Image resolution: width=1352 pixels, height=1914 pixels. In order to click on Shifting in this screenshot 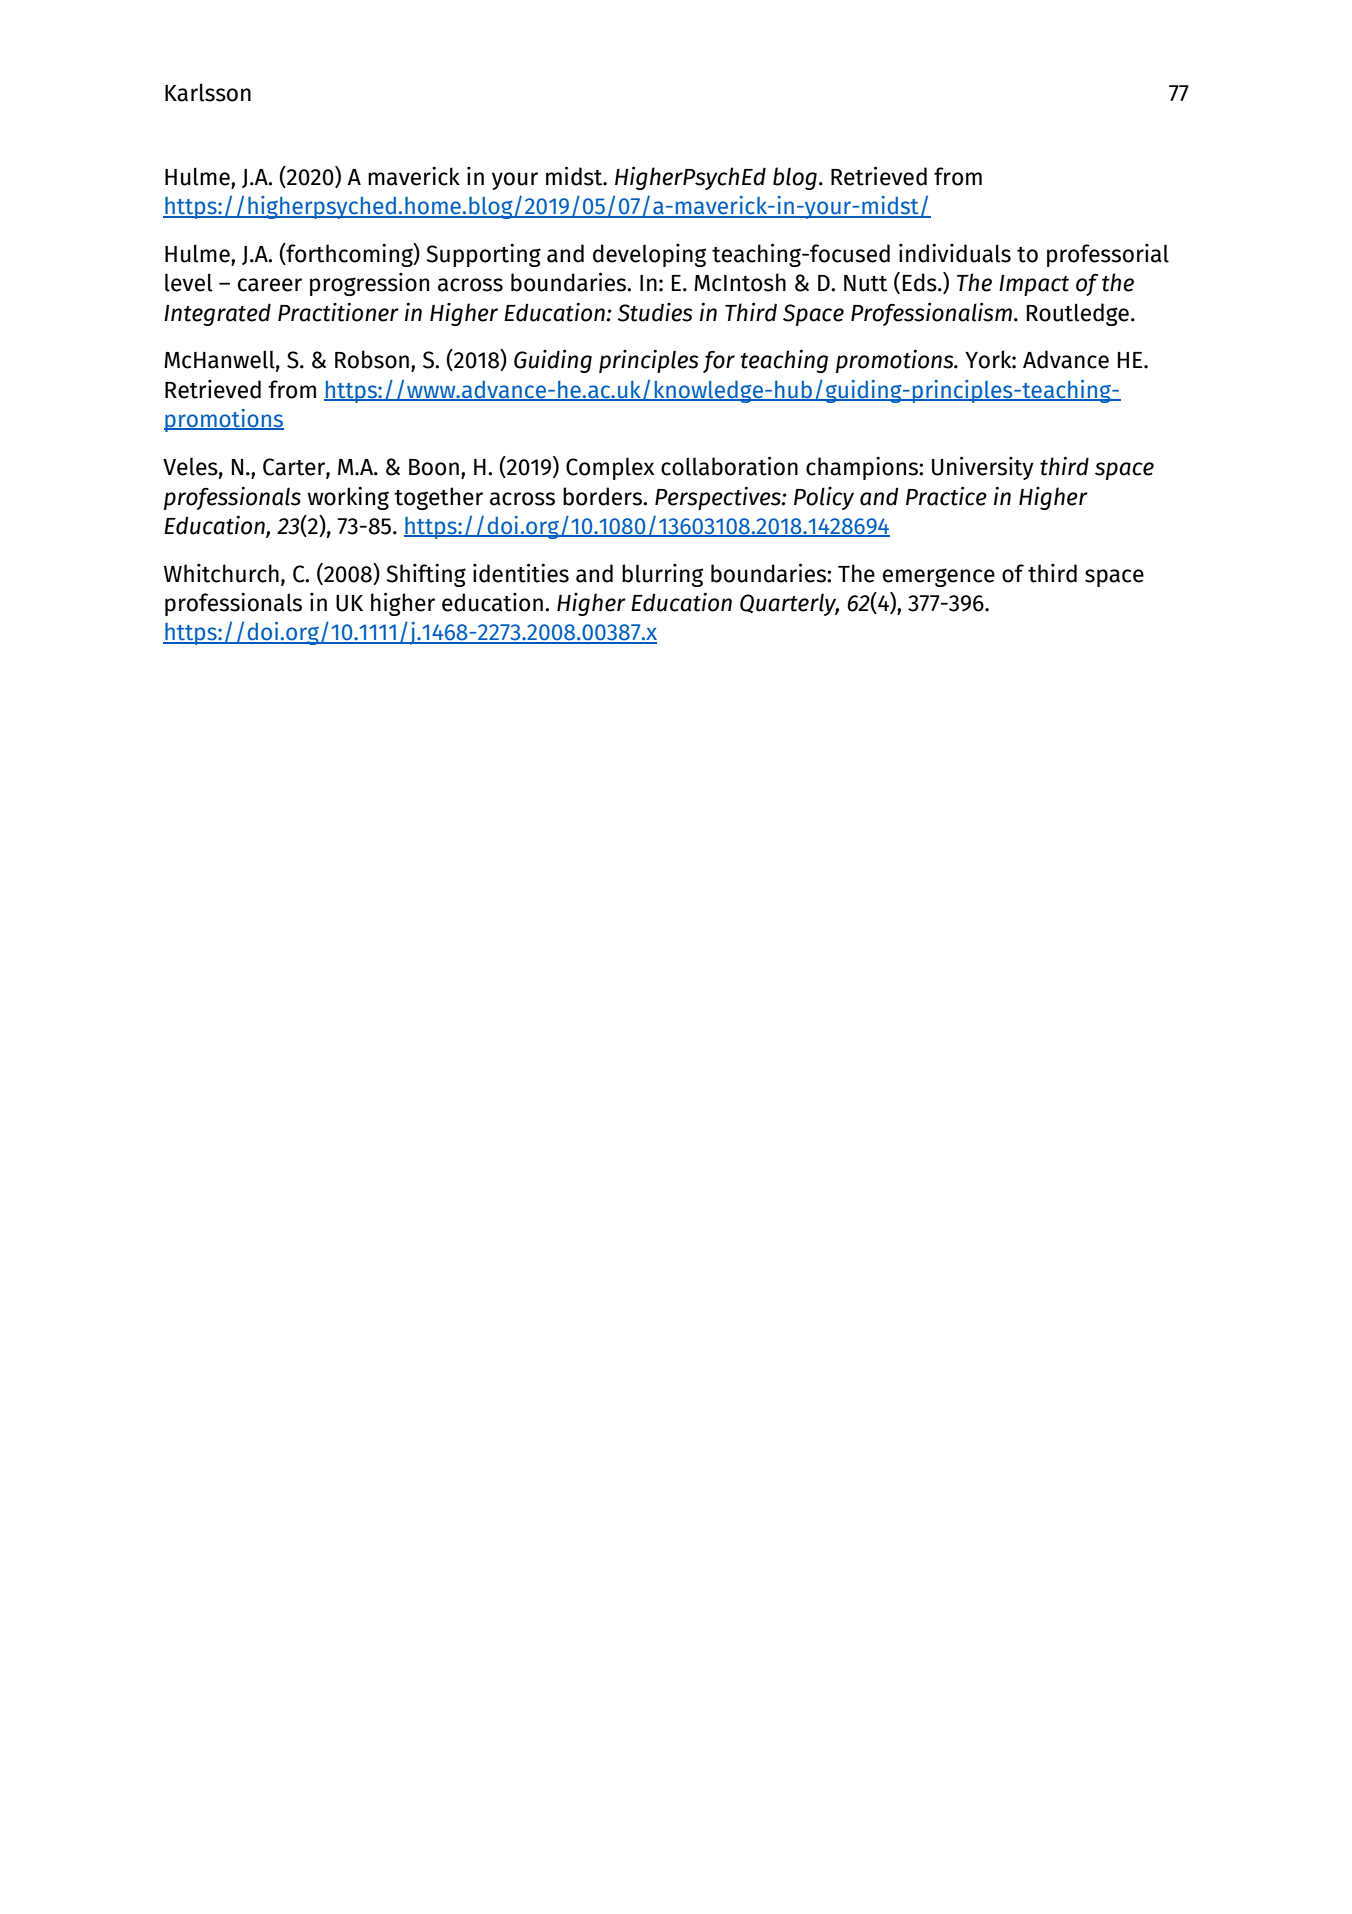, I will do `click(426, 575)`.
